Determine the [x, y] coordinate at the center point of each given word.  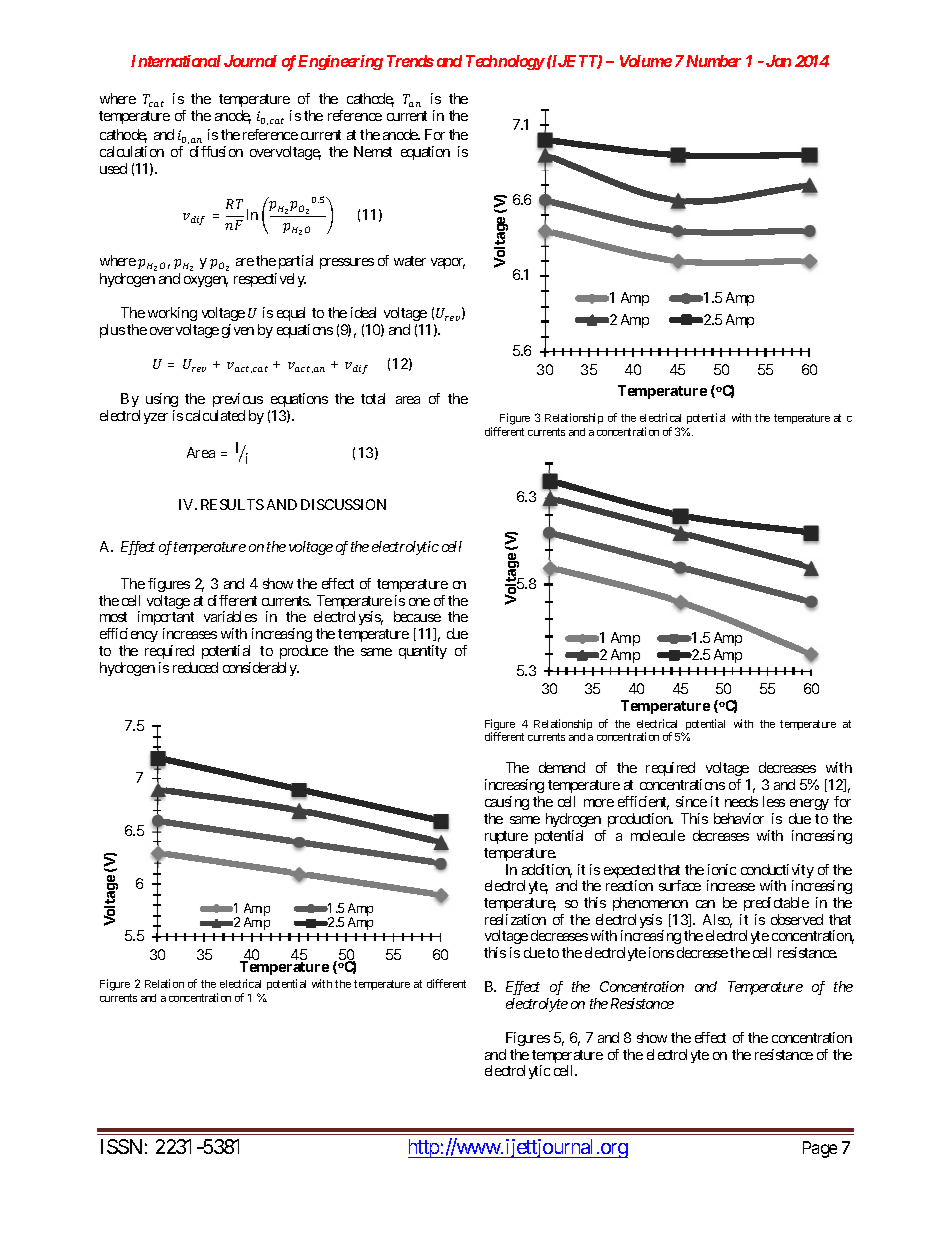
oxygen [206, 281]
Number [713, 61]
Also [717, 921]
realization [515, 919]
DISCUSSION [343, 504]
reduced [195, 667]
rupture [506, 837]
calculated [215, 415]
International [176, 61]
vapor [448, 263]
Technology [505, 62]
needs [741, 801]
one [419, 602]
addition [547, 871]
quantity [423, 652]
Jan [778, 61]
